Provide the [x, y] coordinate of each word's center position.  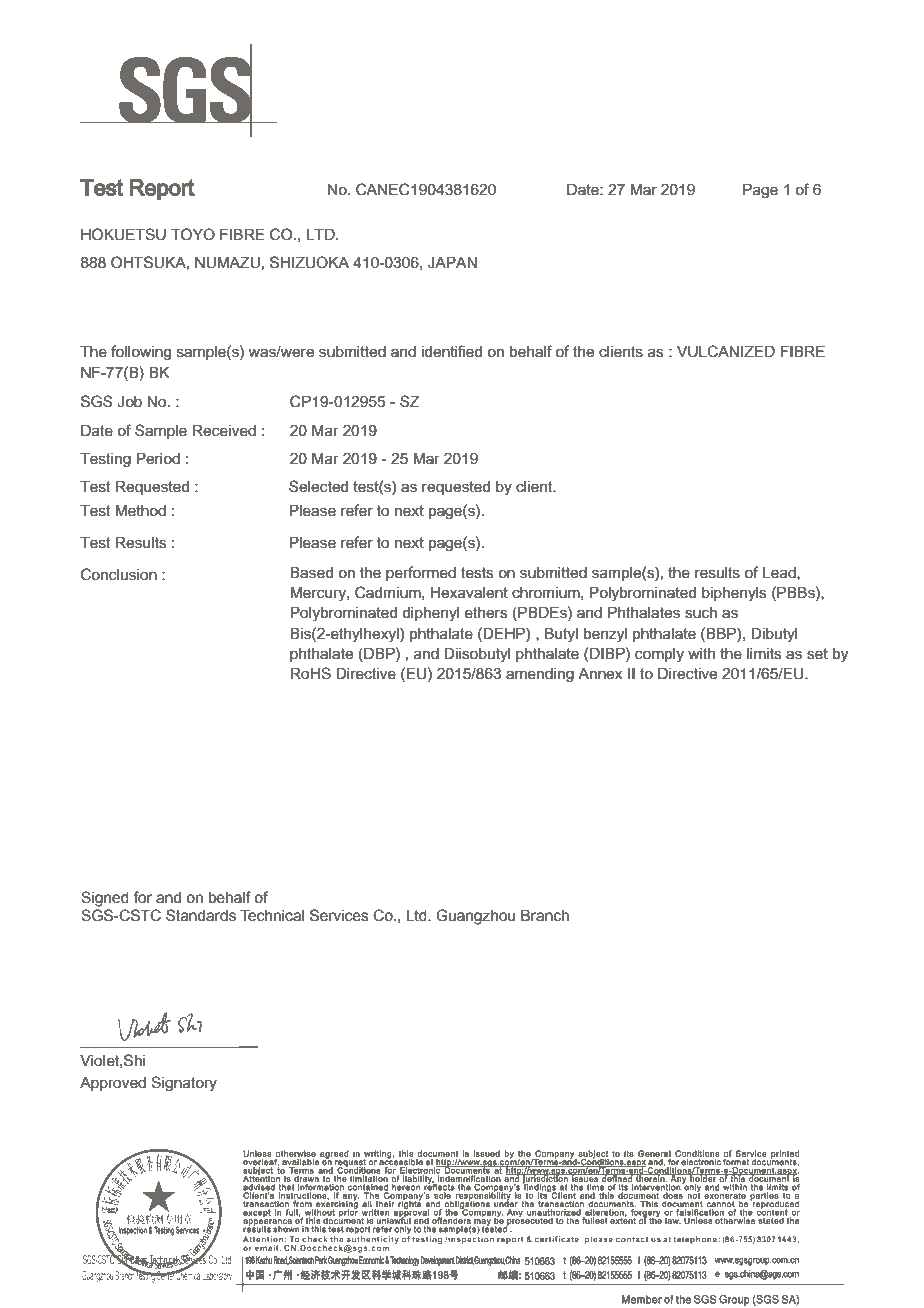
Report [162, 189]
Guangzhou [475, 917]
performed [421, 573]
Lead [780, 573]
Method [140, 510]
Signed [105, 899]
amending [540, 675]
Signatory [184, 1083]
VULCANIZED [726, 351]
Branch [545, 915]
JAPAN [452, 262]
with [701, 654]
